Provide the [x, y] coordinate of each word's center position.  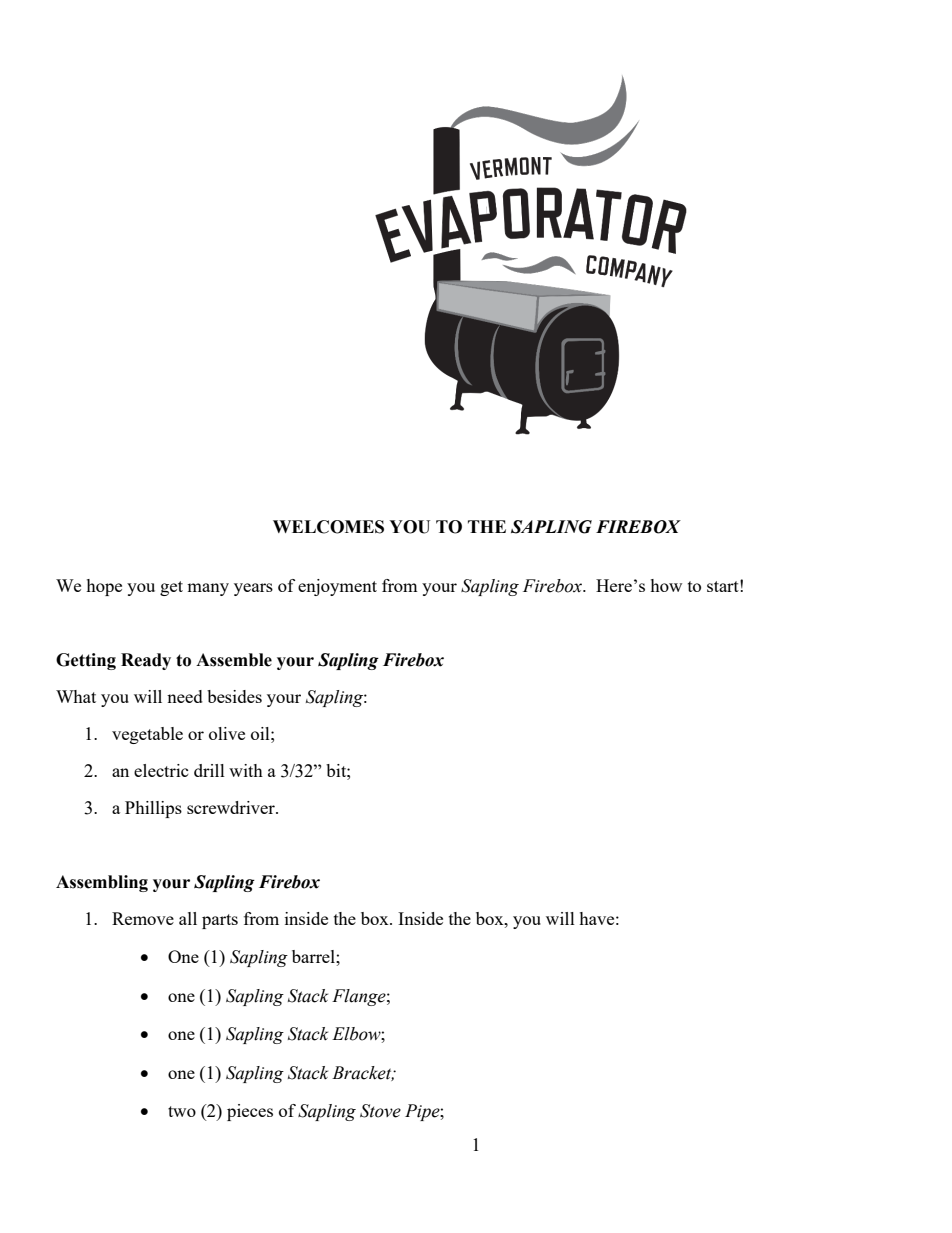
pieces [250, 1112]
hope [104, 587]
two [182, 1111]
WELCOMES [328, 527]
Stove [380, 1111]
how [666, 585]
